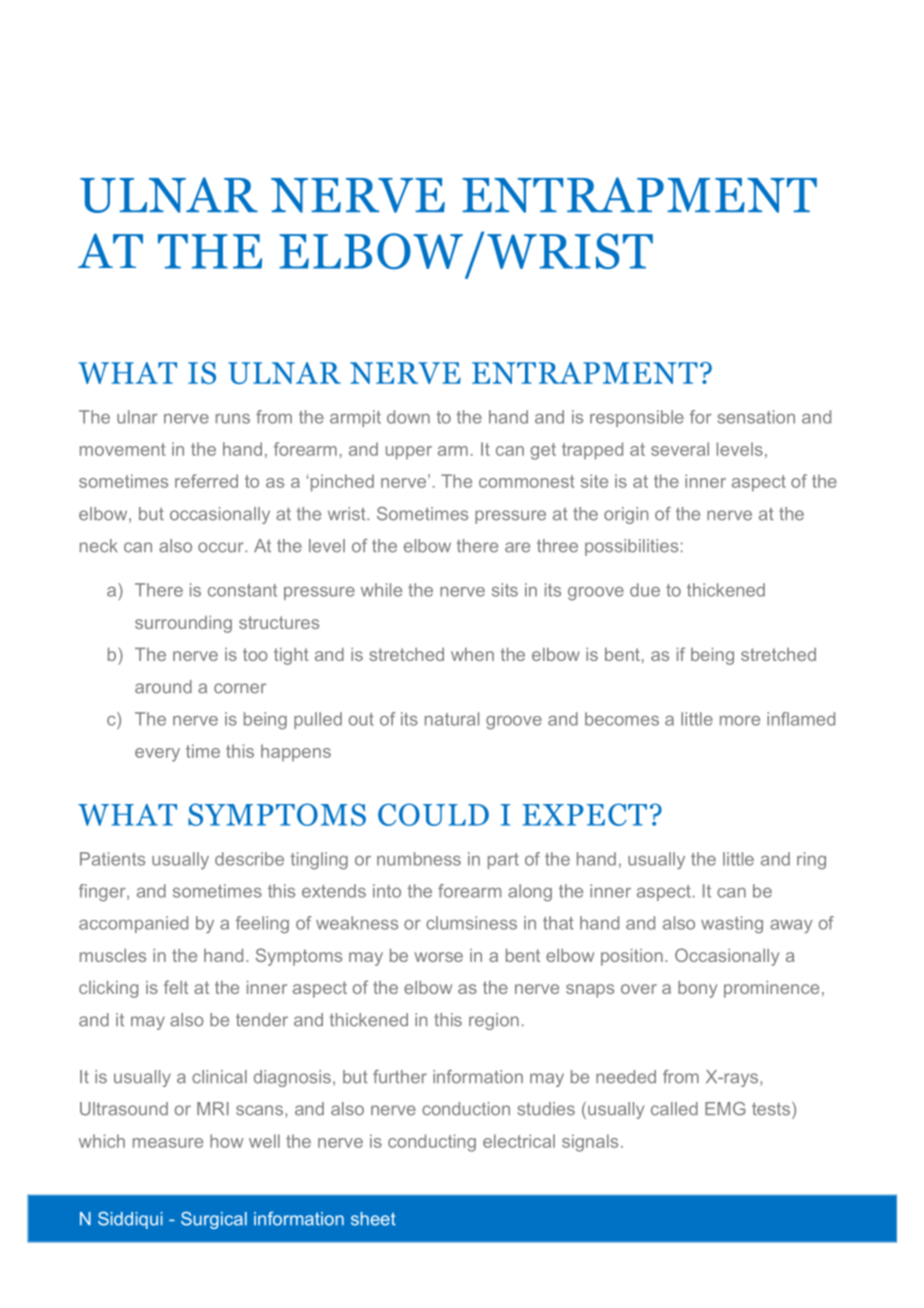 The image size is (924, 1308). What do you see at coordinates (725, 1109) in the screenshot?
I see `EMG` at bounding box center [725, 1109].
